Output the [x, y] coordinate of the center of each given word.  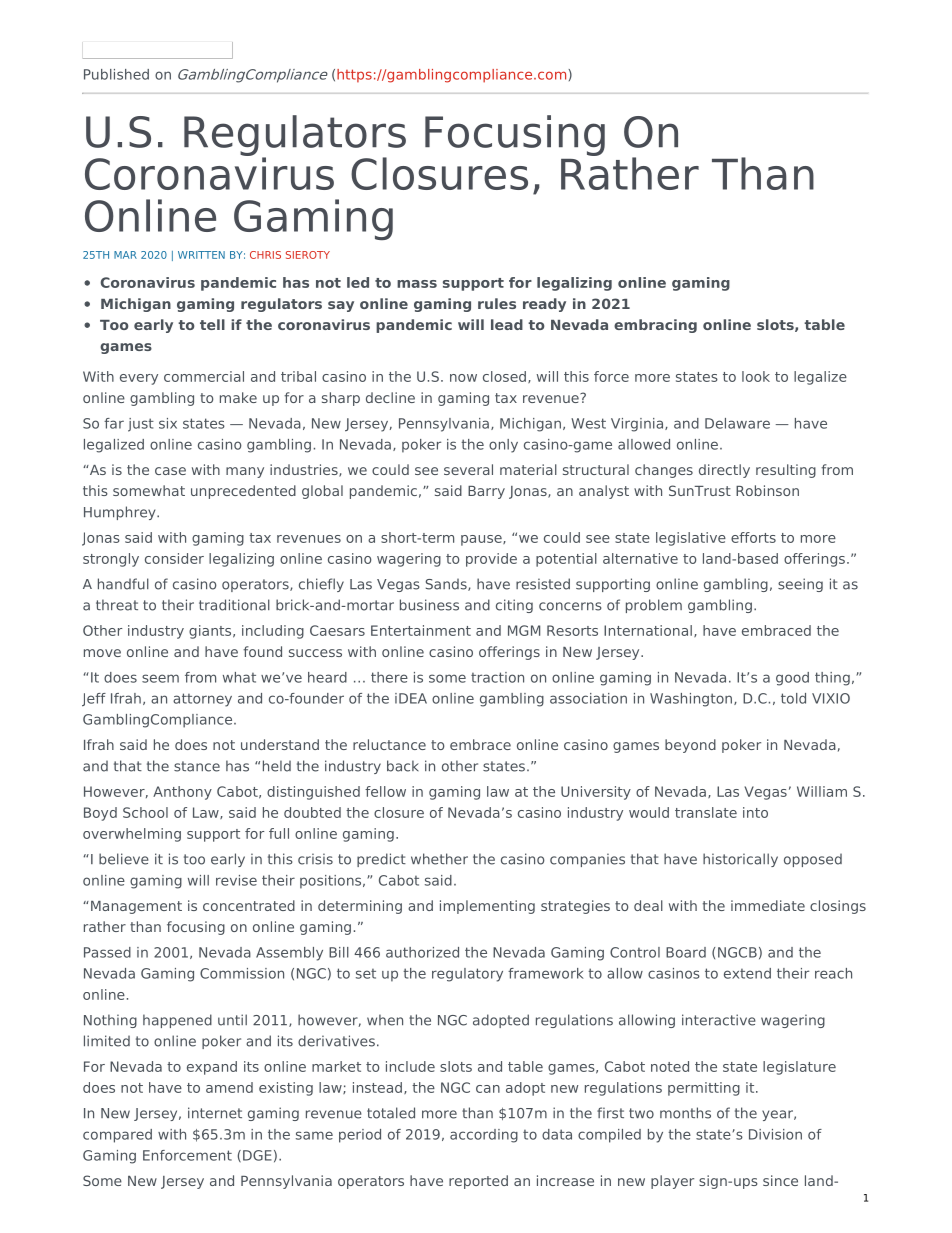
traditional [234, 605]
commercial [204, 376]
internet [215, 1113]
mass [417, 284]
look [756, 376]
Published [116, 74]
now [463, 378]
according [484, 1136]
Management [136, 907]
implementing [487, 907]
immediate [768, 905]
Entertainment [421, 630]
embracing [655, 326]
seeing [800, 585]
